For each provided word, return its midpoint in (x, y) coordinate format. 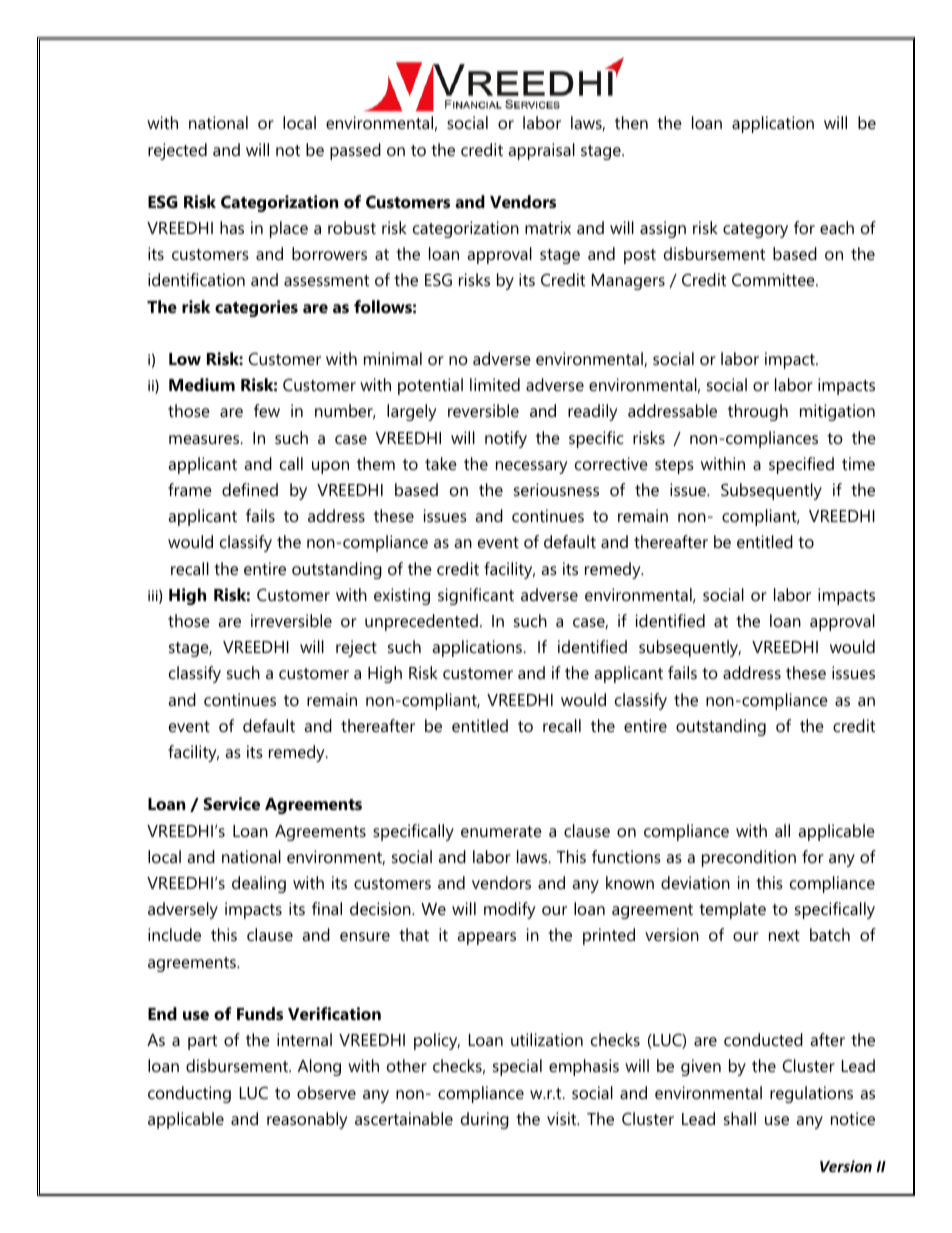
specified (801, 465)
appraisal (541, 151)
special (517, 1067)
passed (355, 151)
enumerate (501, 831)
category (755, 230)
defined (250, 489)
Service (231, 803)
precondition (749, 858)
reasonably (307, 1120)
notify (506, 439)
